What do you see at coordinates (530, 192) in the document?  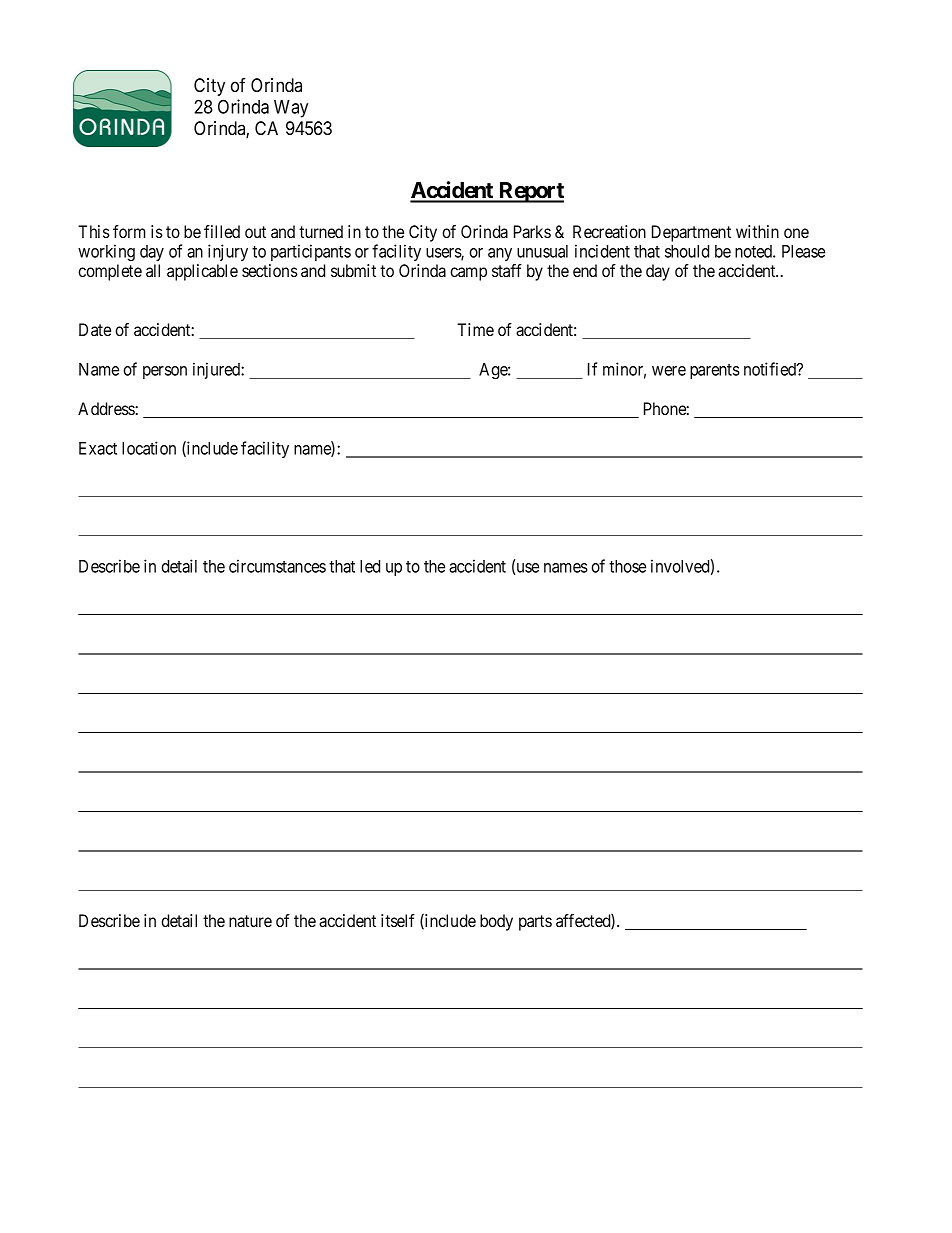 I see `Report` at bounding box center [530, 192].
